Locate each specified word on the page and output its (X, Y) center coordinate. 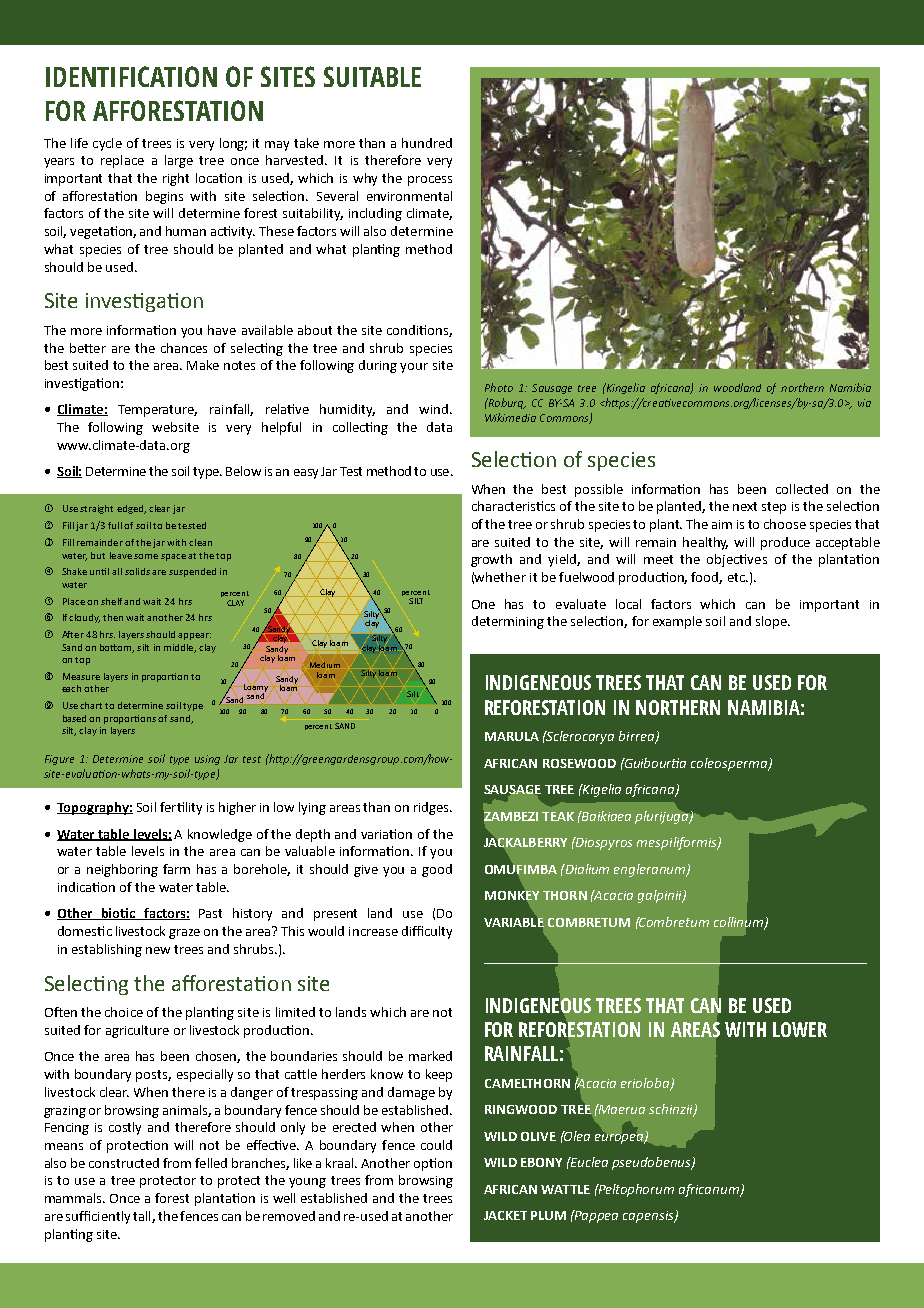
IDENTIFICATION (131, 76)
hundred (427, 143)
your (414, 368)
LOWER (800, 1029)
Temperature (157, 411)
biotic (119, 914)
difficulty (427, 932)
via (864, 403)
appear (194, 636)
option (433, 1164)
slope (772, 622)
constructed (124, 1163)
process (430, 181)
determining (508, 622)
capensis (649, 1217)
